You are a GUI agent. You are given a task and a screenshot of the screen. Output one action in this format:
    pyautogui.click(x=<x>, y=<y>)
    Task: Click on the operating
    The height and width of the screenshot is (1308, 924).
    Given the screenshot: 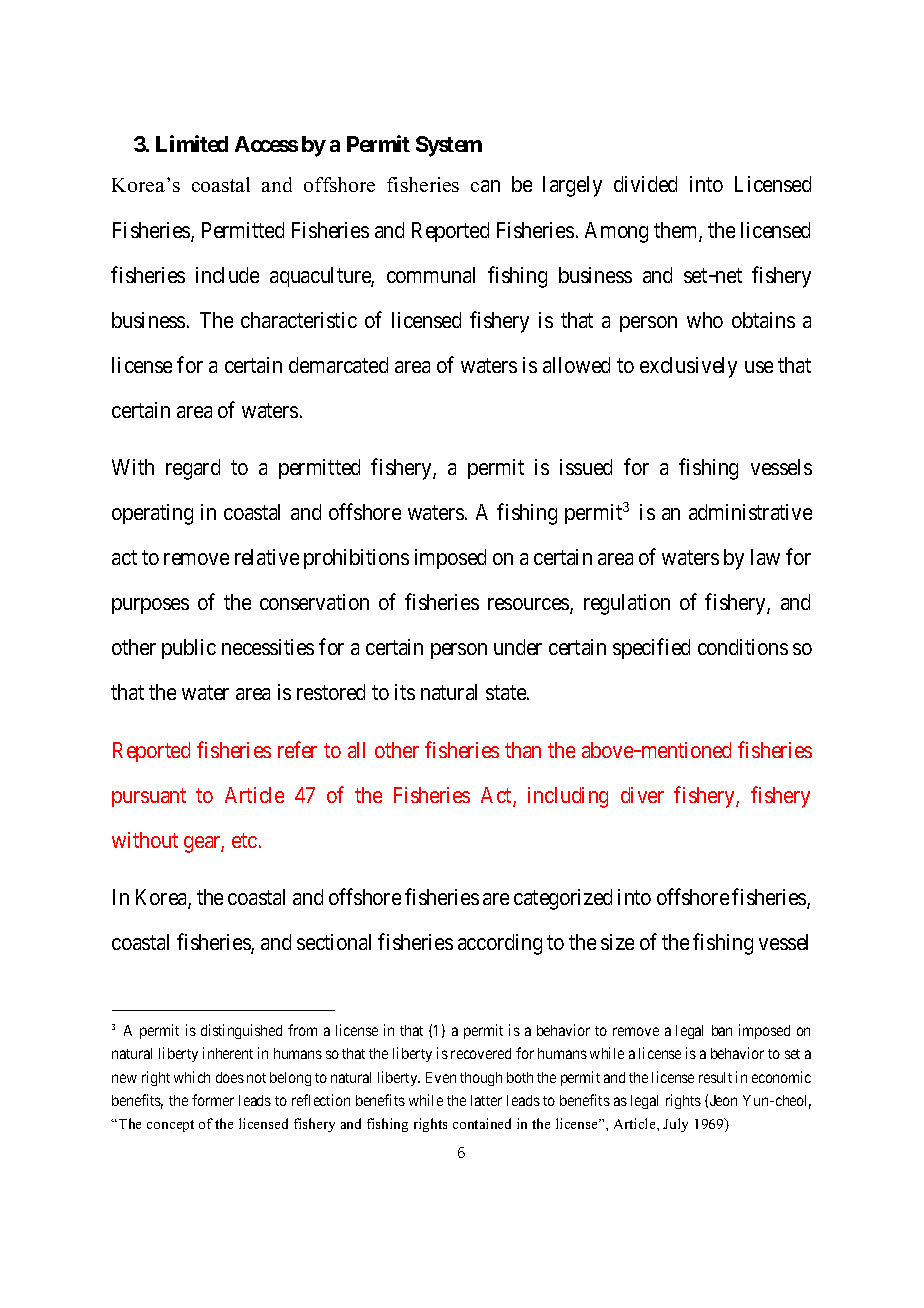 What is the action you would take?
    pyautogui.click(x=152, y=514)
